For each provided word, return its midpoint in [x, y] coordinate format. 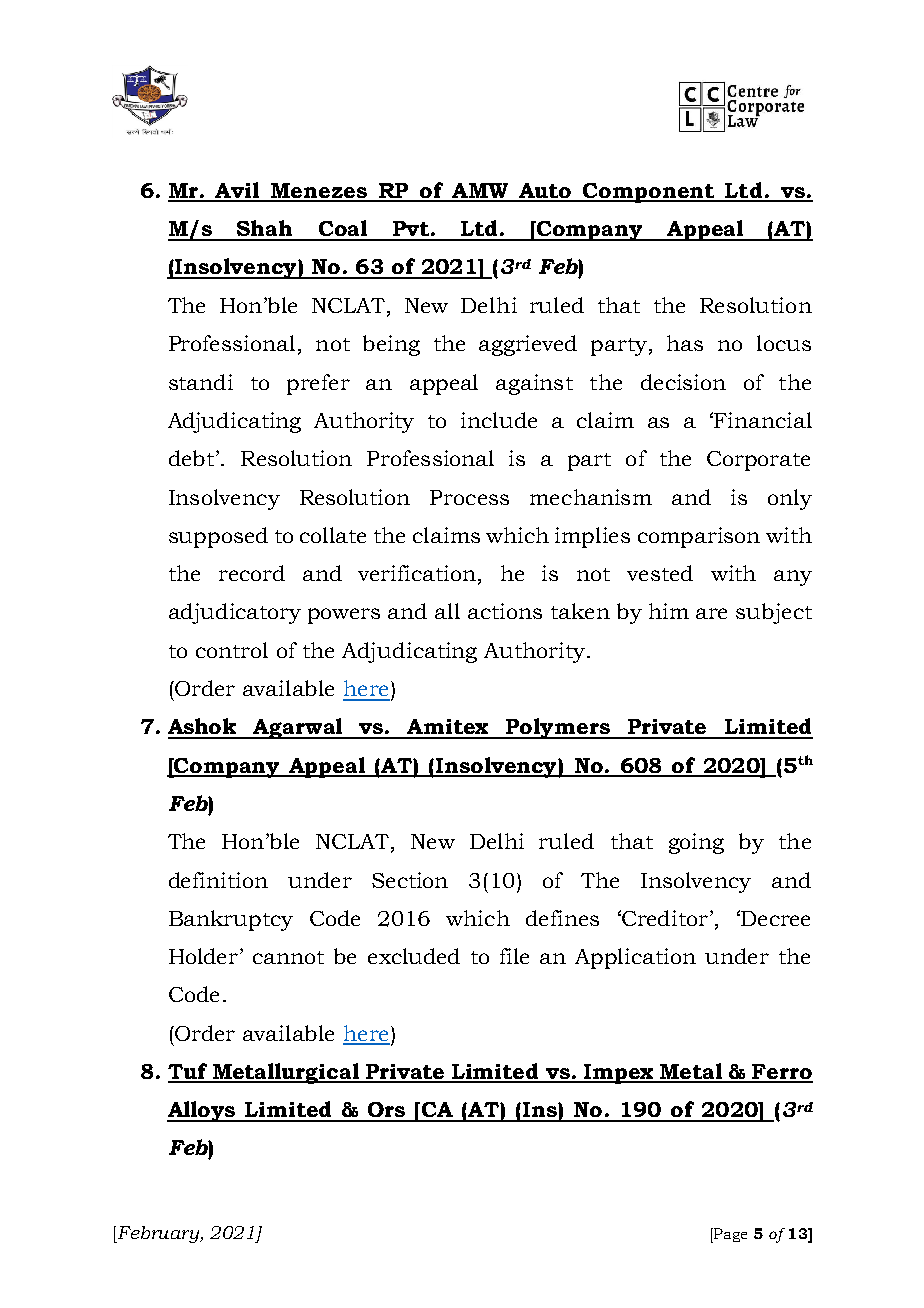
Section [410, 880]
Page [729, 1235]
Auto [545, 192]
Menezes [319, 192]
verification [417, 573]
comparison [699, 537]
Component [648, 193]
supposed [218, 537]
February [159, 1234]
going [696, 843]
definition [218, 880]
